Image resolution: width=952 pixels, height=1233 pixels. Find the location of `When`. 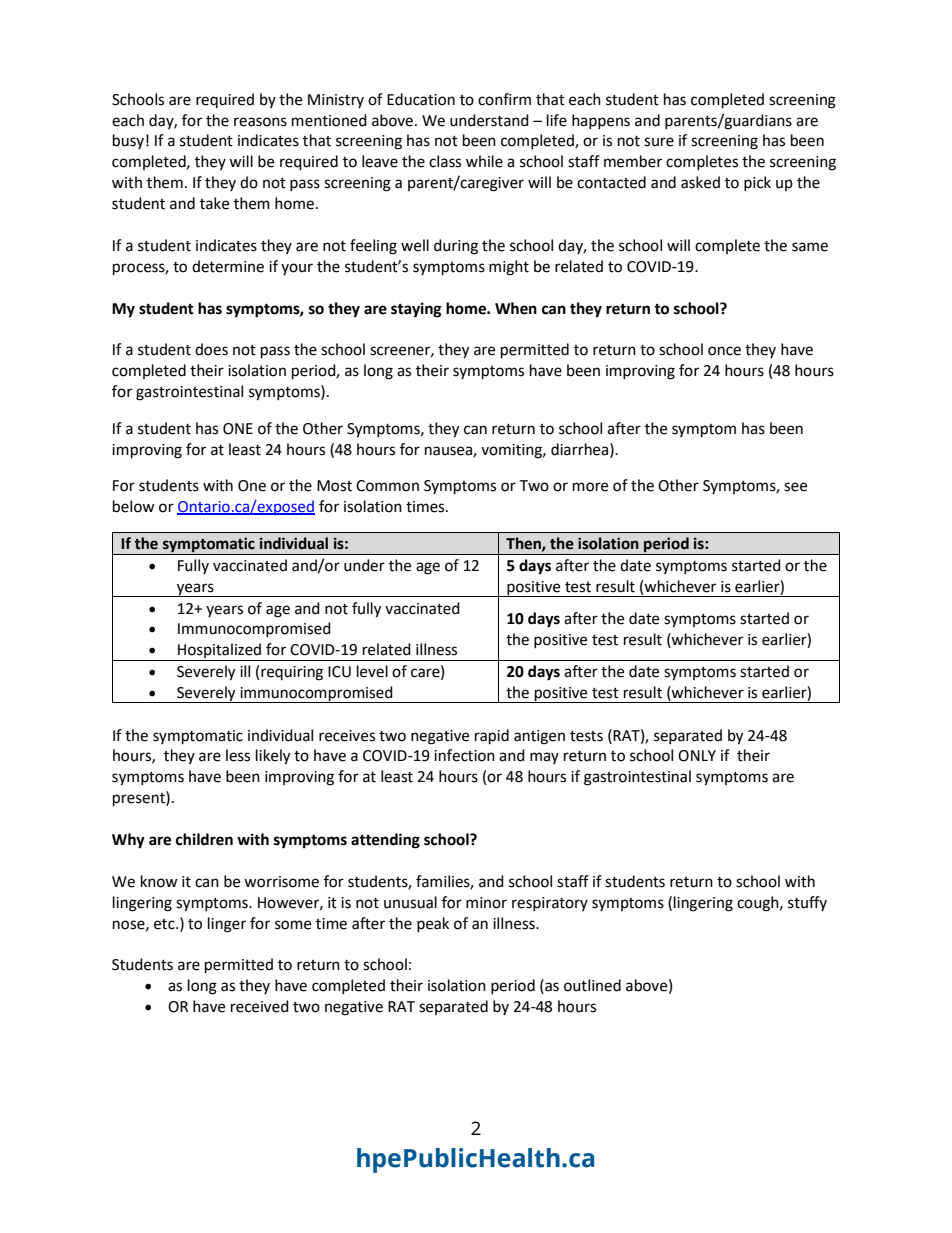

When is located at coordinates (516, 308).
